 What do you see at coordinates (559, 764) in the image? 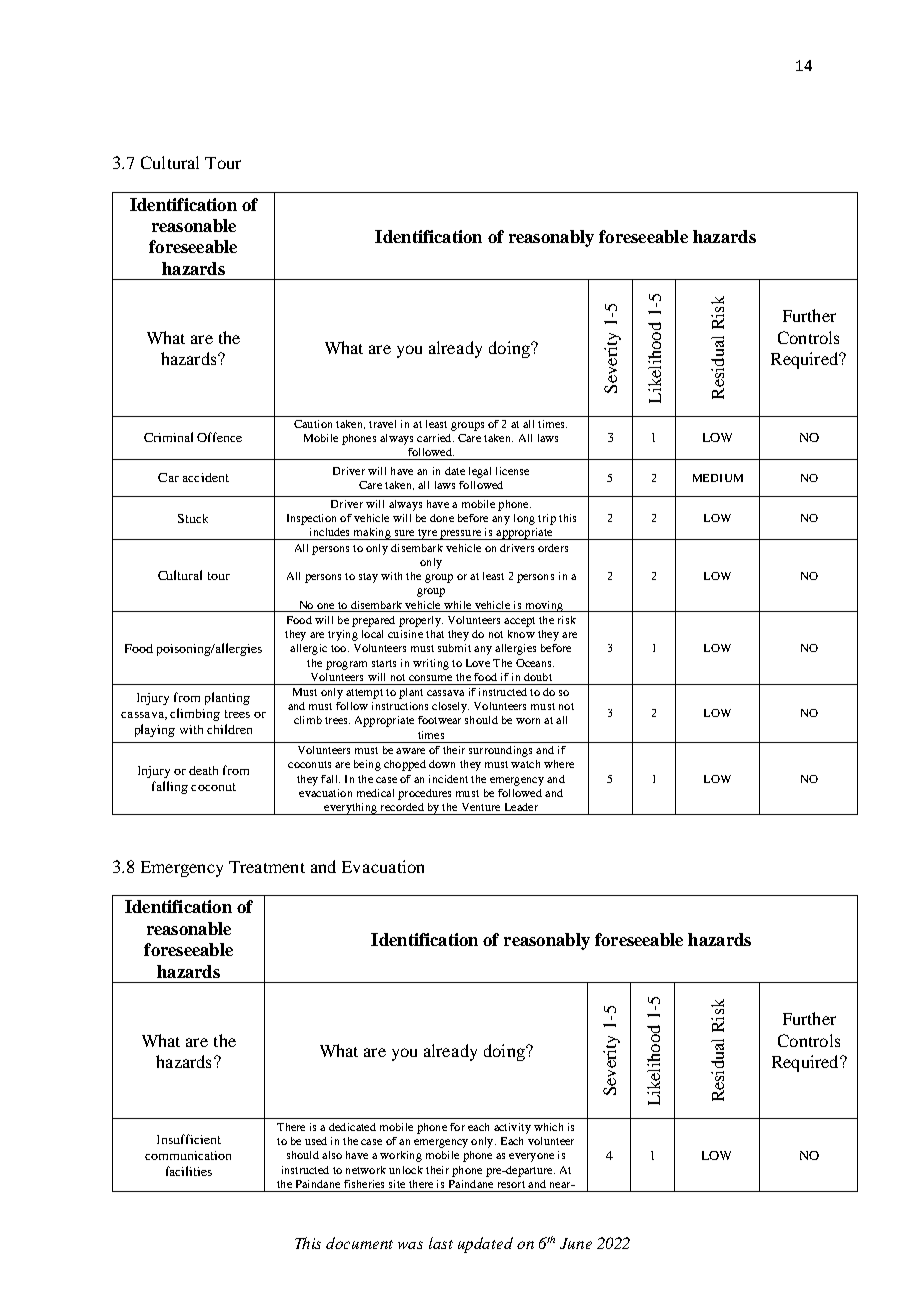
I see `where` at bounding box center [559, 764].
